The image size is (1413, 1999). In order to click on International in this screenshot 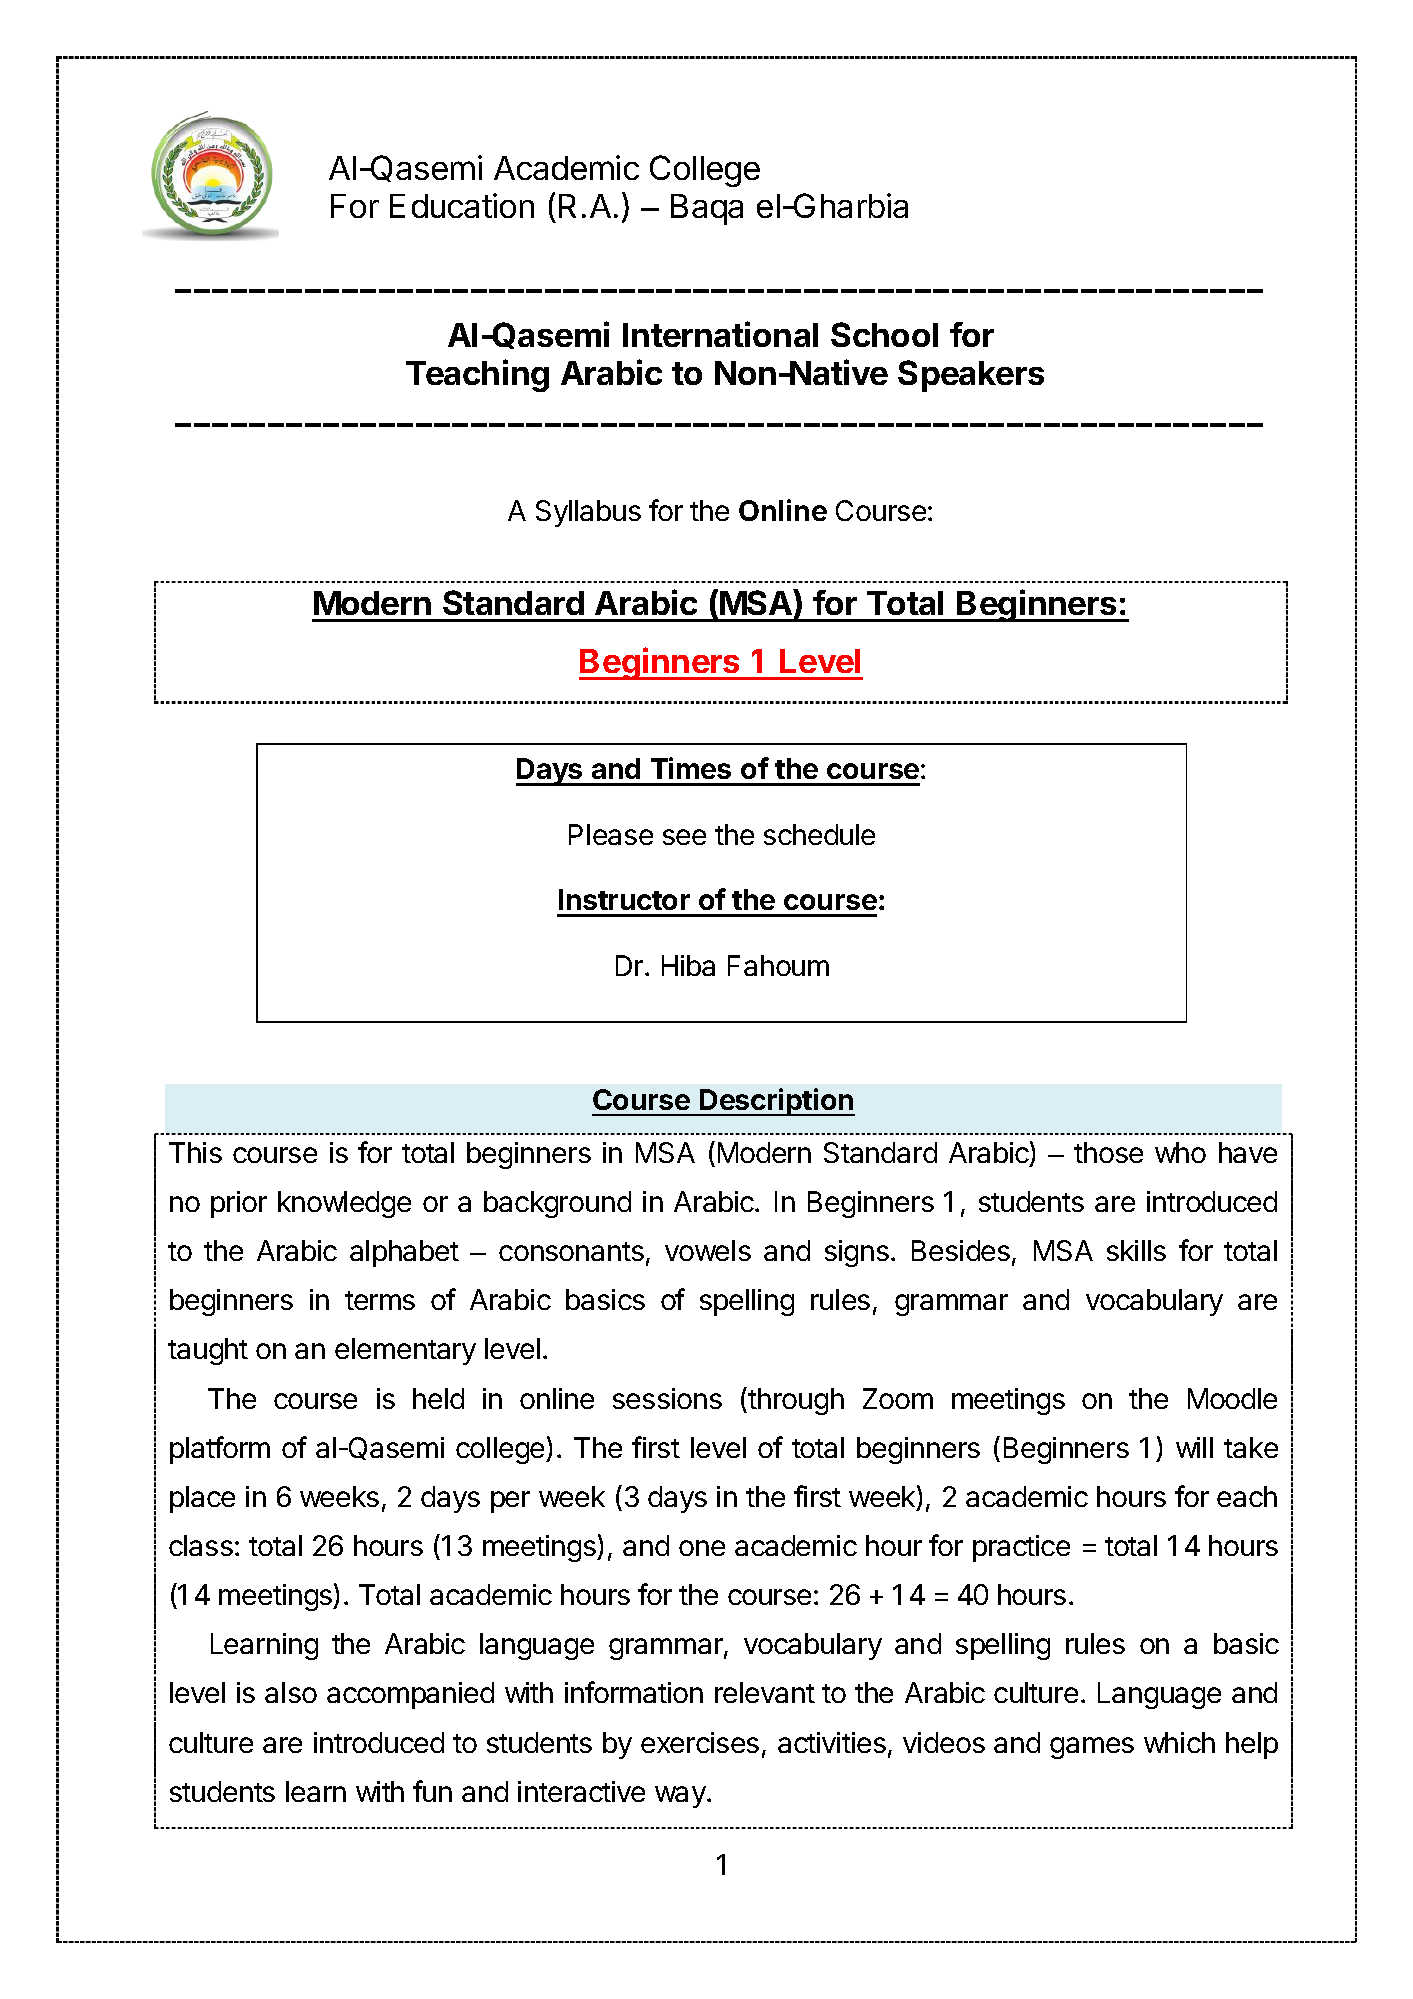, I will do `click(720, 334)`.
